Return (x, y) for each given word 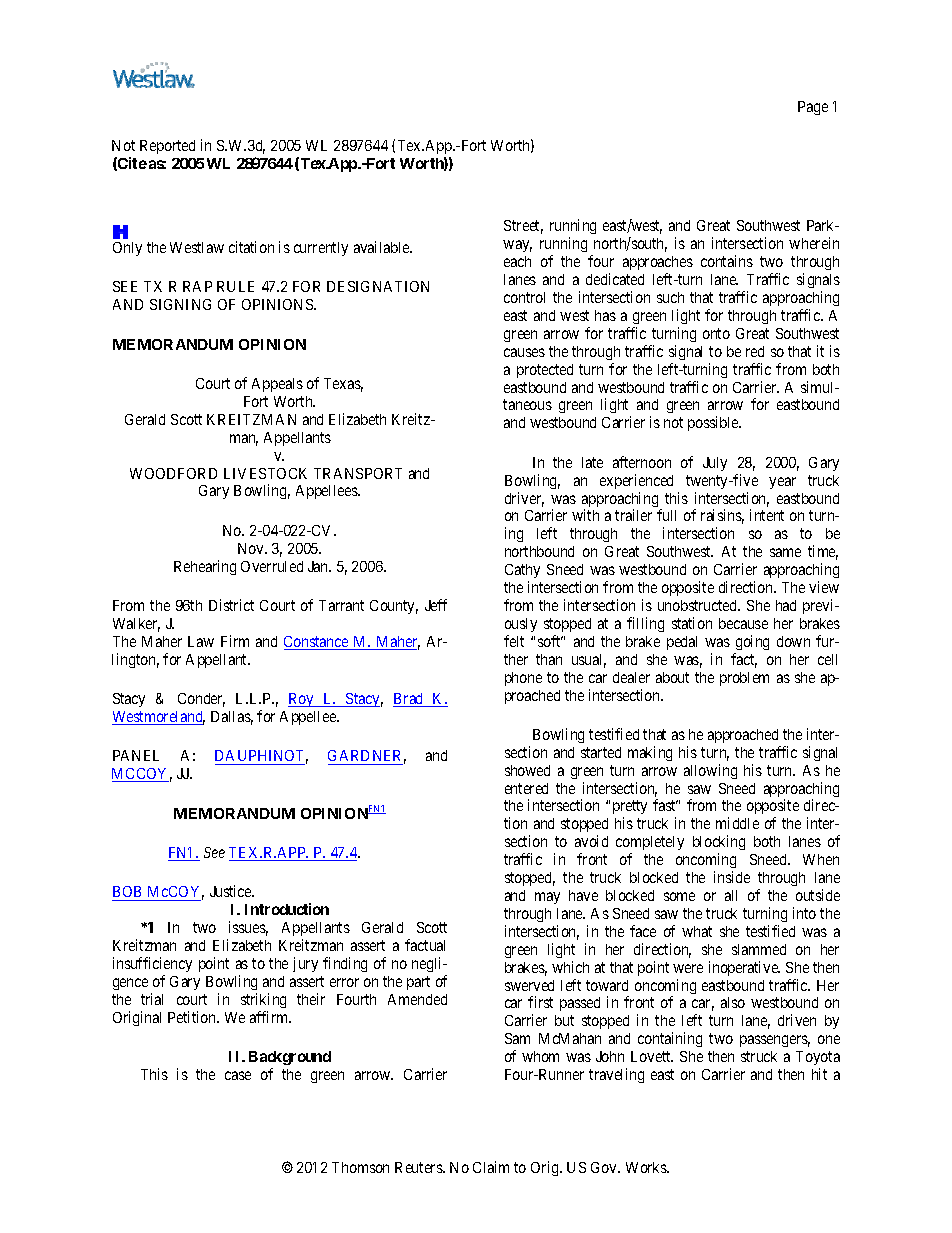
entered (526, 788)
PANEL (136, 755)
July (715, 464)
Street (523, 227)
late (592, 462)
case (238, 1075)
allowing (710, 771)
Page (813, 108)
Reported (167, 147)
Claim (491, 1167)
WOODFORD (173, 473)
